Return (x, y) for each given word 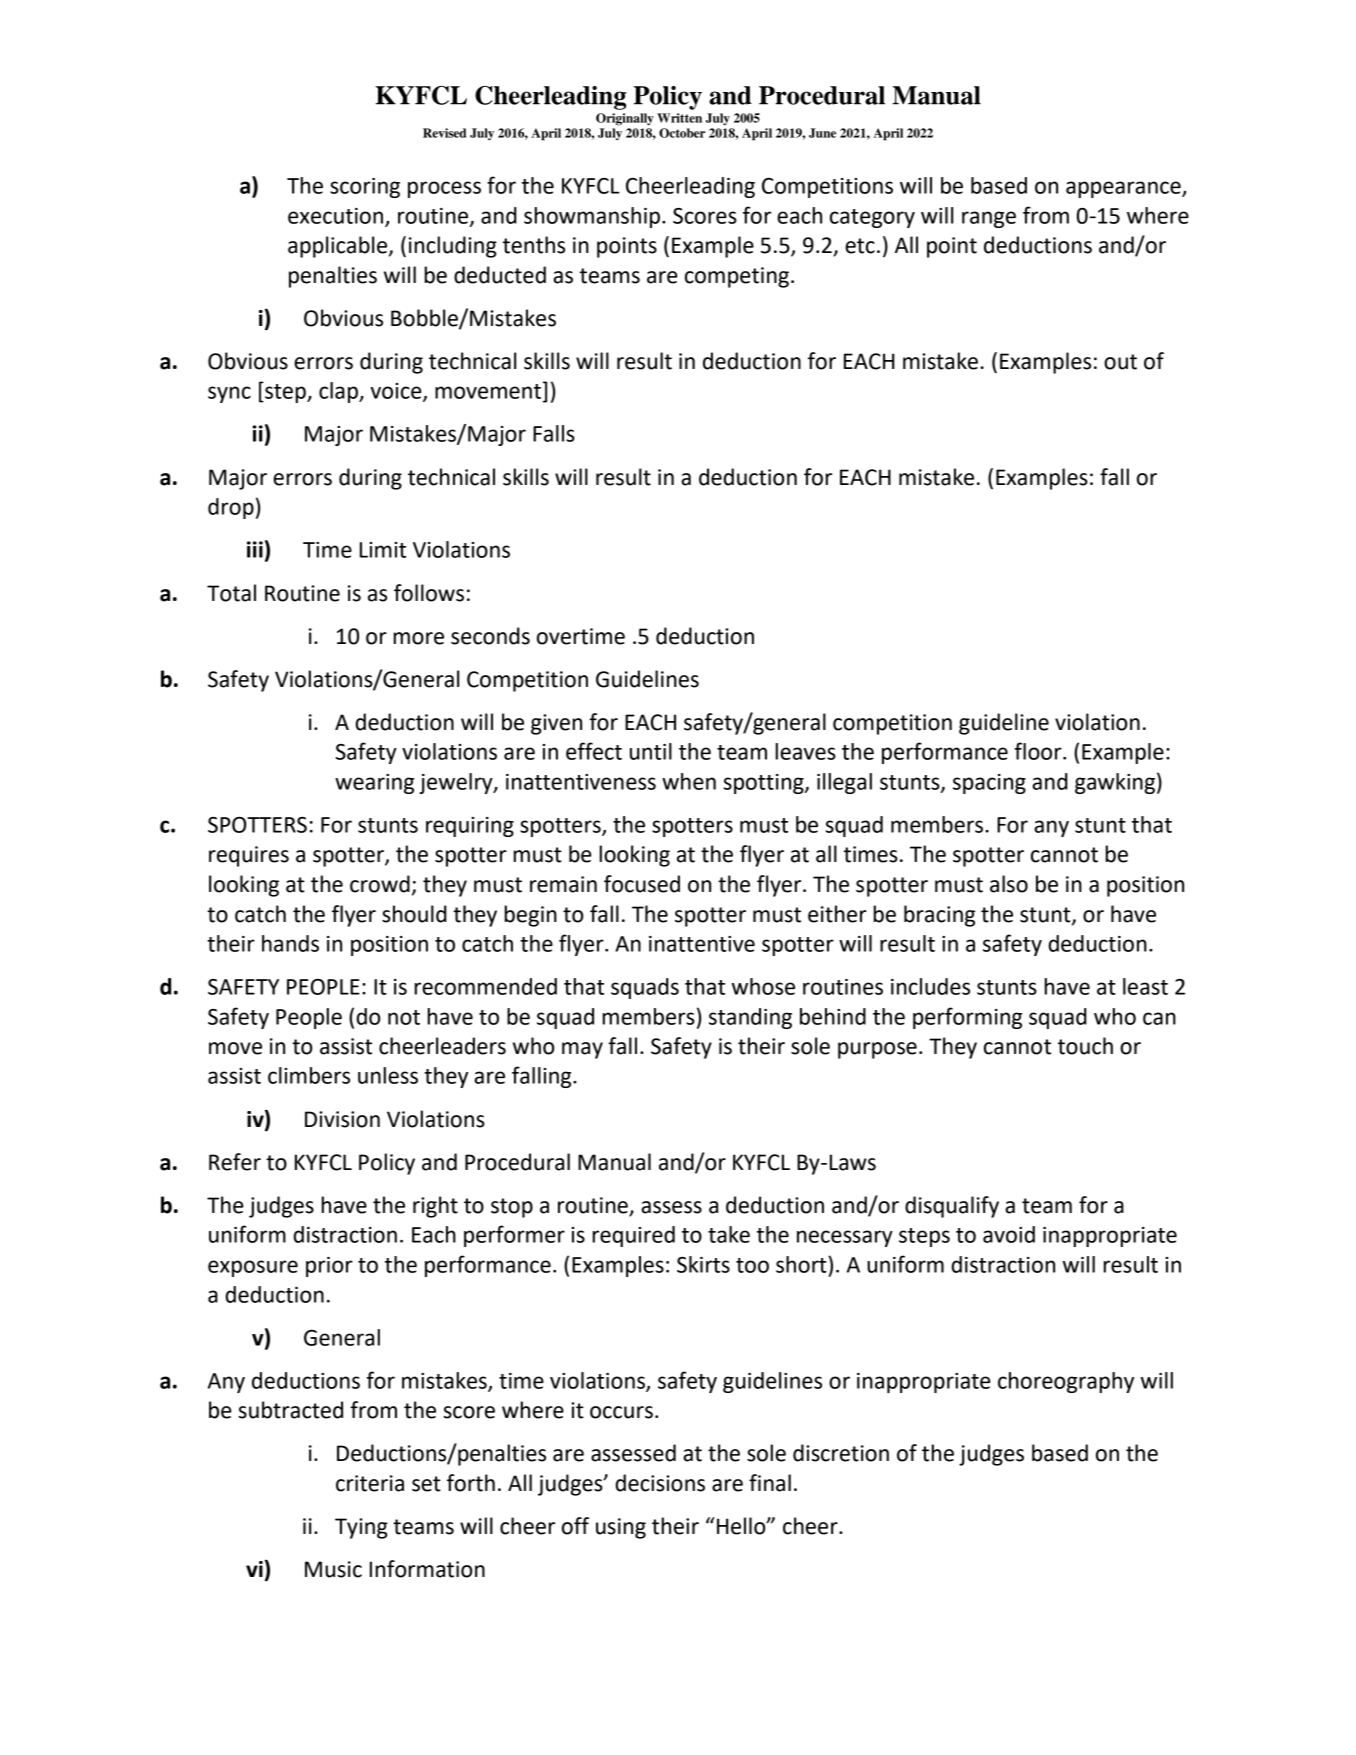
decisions (660, 1483)
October (682, 133)
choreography (1066, 1382)
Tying (361, 1528)
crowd (380, 884)
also (1009, 884)
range (989, 219)
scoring (365, 188)
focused (642, 884)
